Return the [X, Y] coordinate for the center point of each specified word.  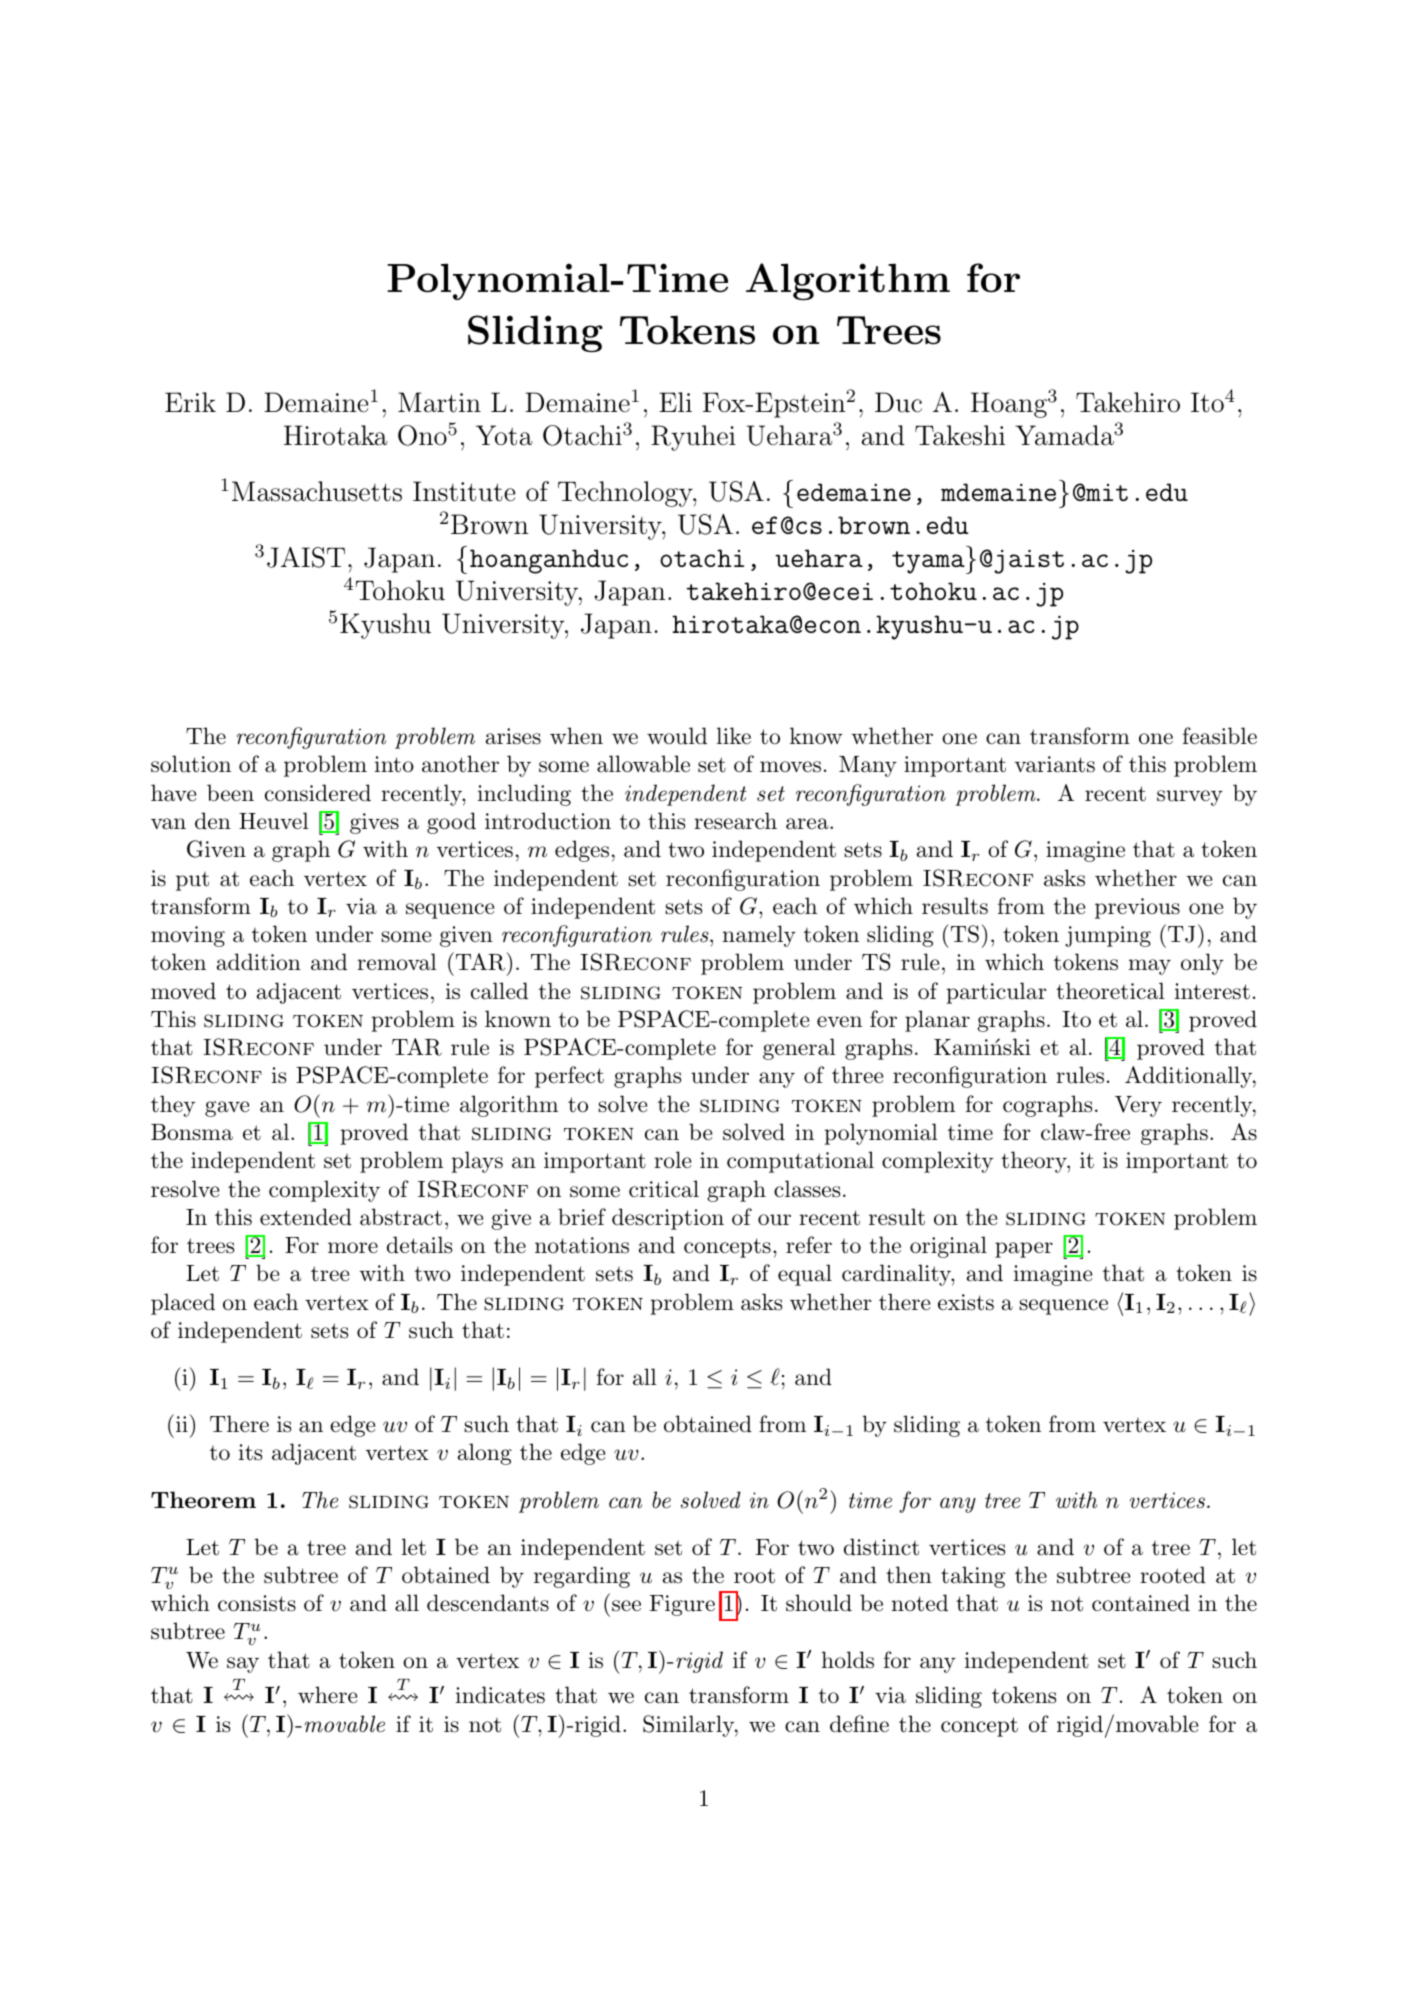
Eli [675, 402]
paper [1024, 1250]
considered [318, 793]
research [735, 821]
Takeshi [960, 435]
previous [1137, 908]
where [327, 1695]
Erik [190, 402]
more [353, 1248]
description [668, 1219]
